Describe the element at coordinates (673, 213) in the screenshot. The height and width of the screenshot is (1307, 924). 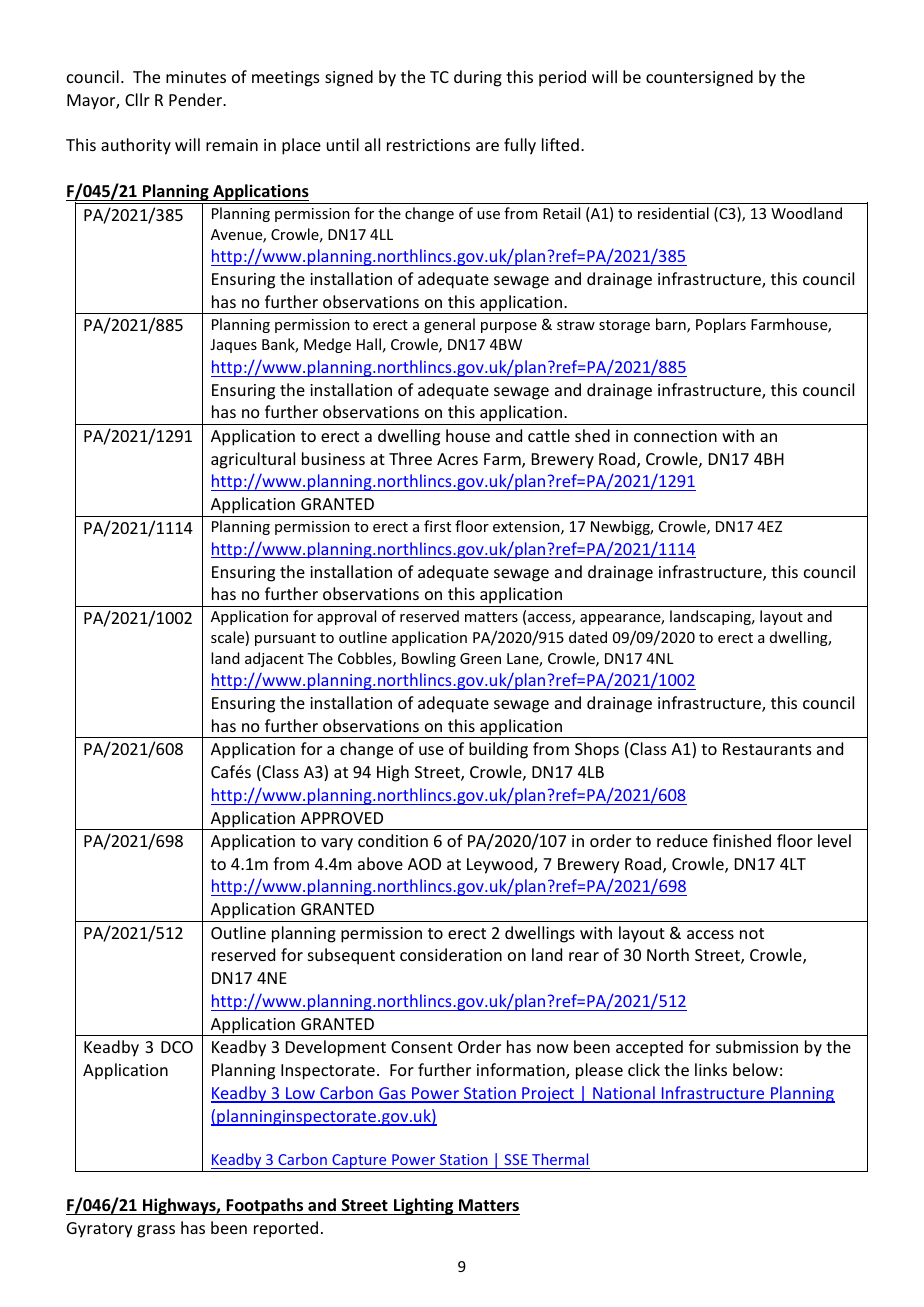
I see `residential` at that location.
